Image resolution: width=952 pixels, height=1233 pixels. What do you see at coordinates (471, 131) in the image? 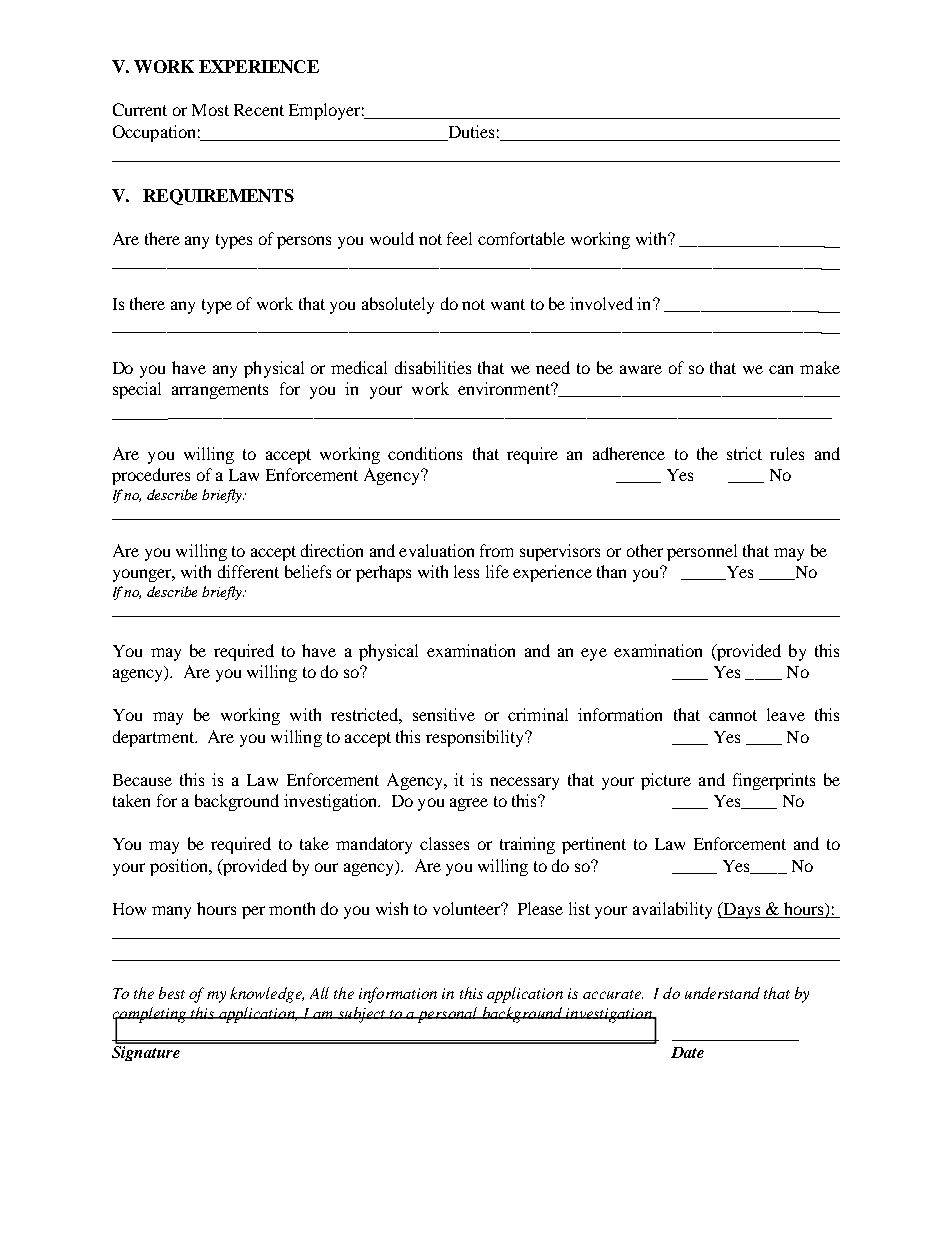
I see `Duties` at bounding box center [471, 131].
